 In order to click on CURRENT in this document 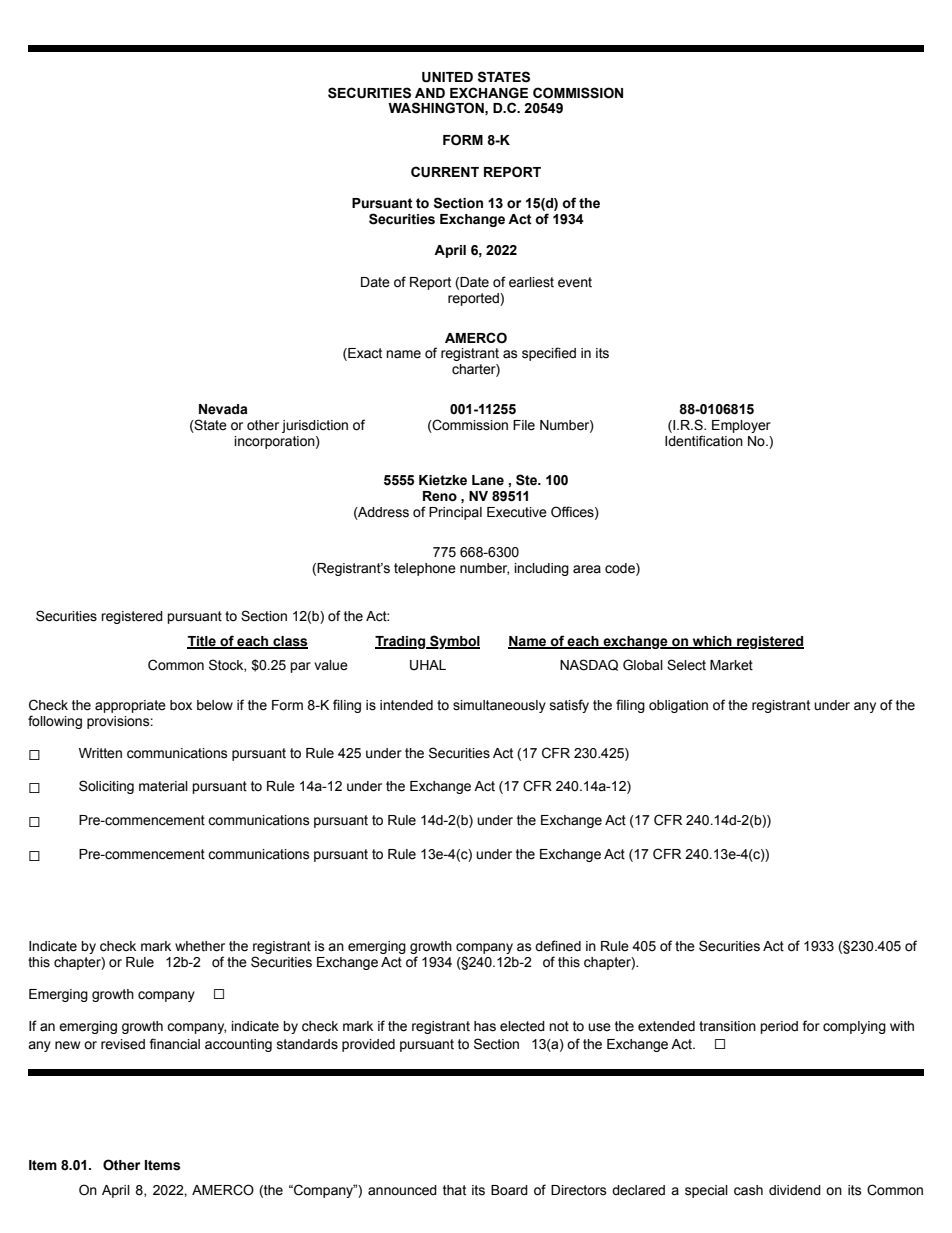, I will do `click(445, 172)`.
